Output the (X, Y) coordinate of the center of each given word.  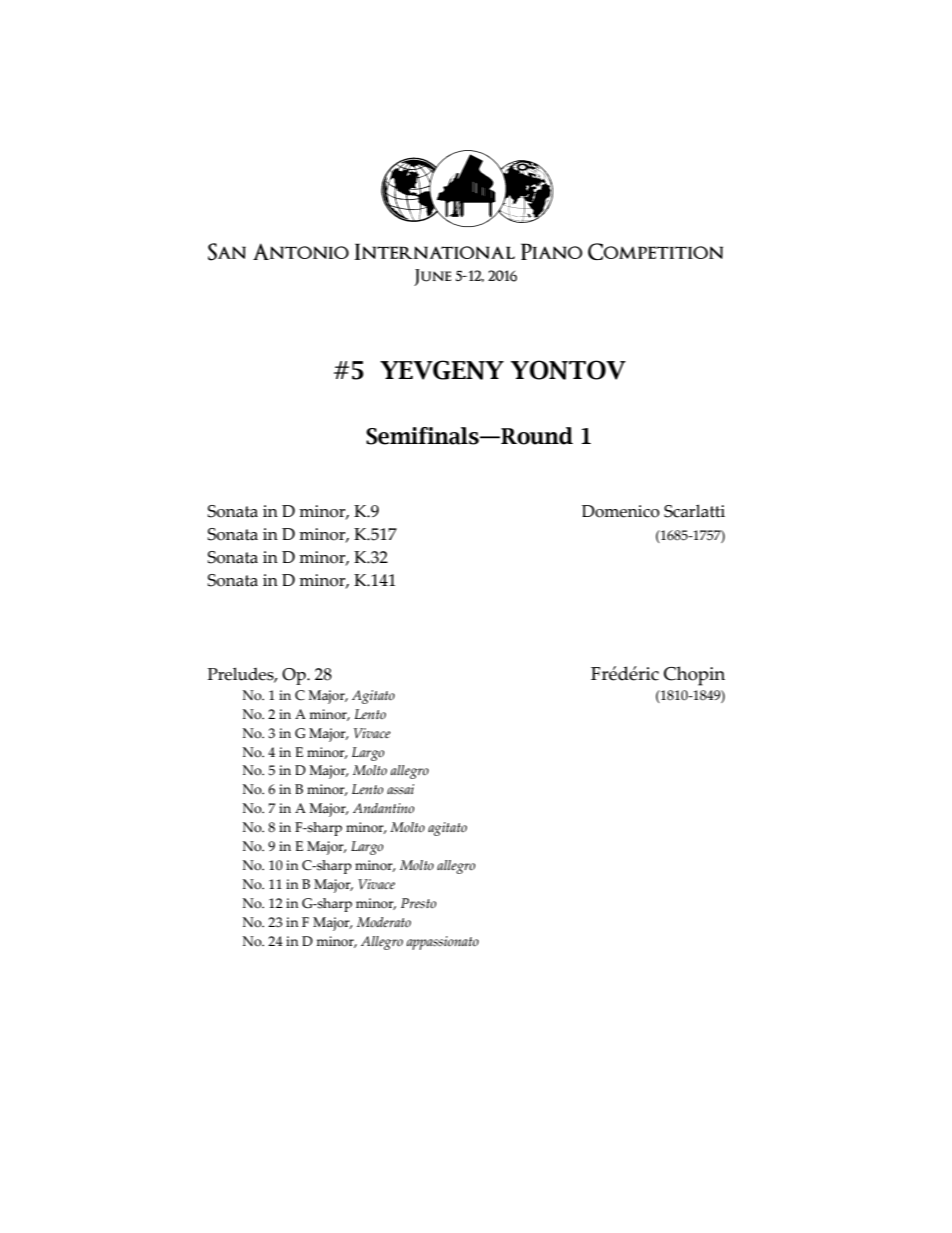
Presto (418, 903)
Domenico (621, 511)
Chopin (694, 676)
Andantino (383, 808)
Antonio (301, 251)
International (434, 251)
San (227, 252)
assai (400, 789)
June (432, 277)
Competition (655, 251)
